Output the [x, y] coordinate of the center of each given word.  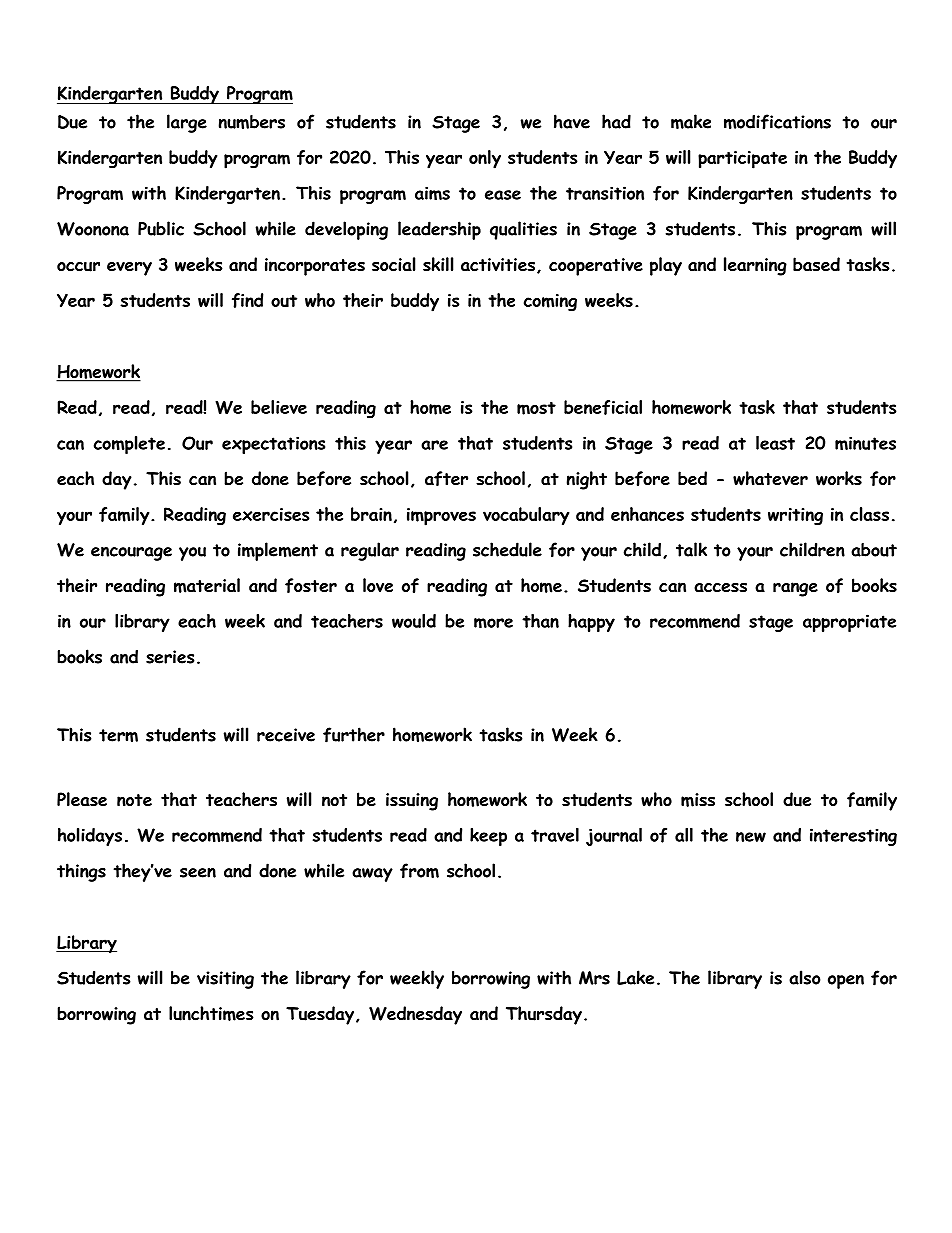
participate [742, 160]
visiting [225, 980]
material [207, 585]
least [775, 443]
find [247, 300]
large [187, 123]
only [485, 159]
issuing [412, 802]
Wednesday [415, 1015]
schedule [507, 549]
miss [698, 800]
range [795, 589]
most [536, 408]
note [134, 800]
